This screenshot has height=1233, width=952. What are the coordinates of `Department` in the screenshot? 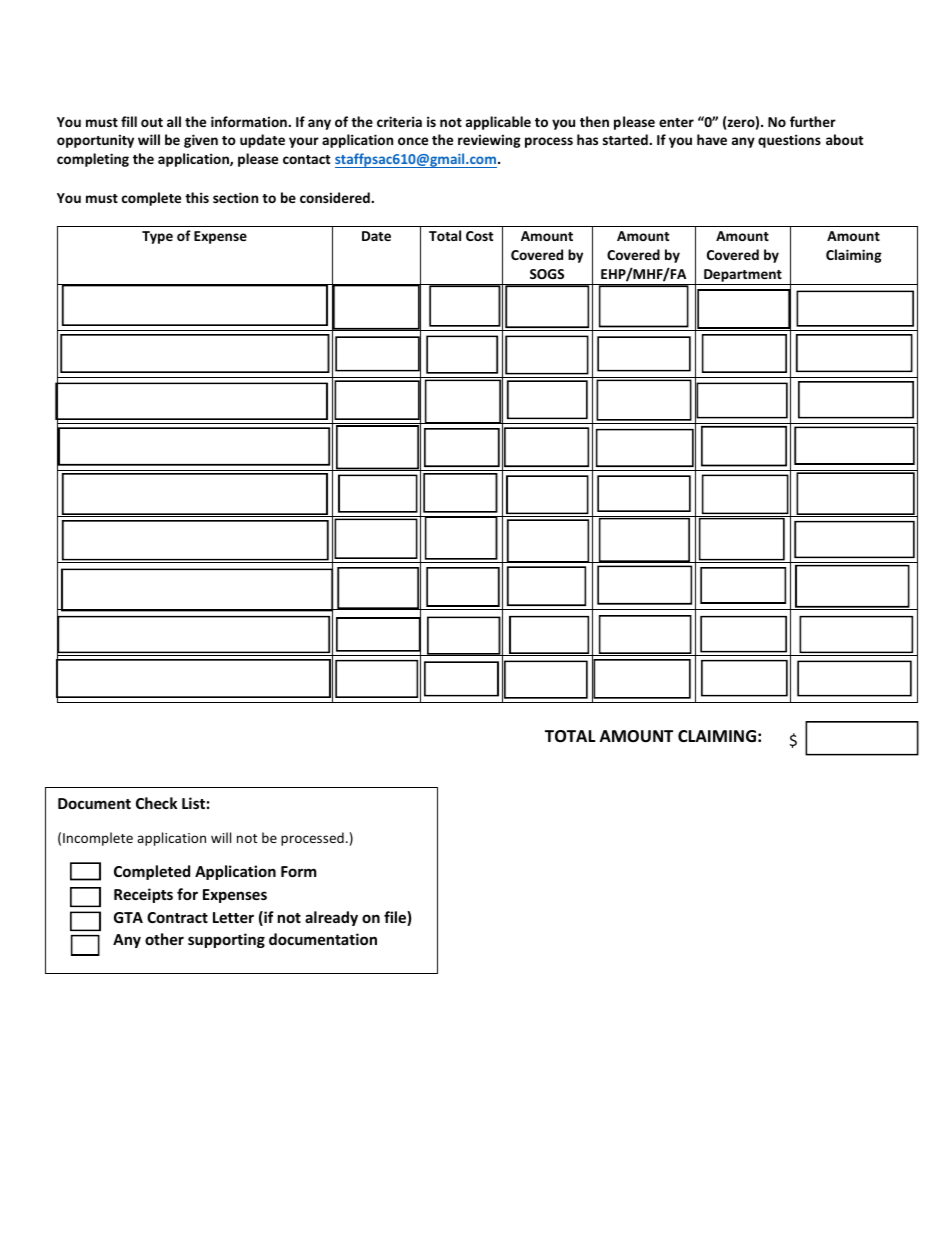 It's located at (743, 277).
